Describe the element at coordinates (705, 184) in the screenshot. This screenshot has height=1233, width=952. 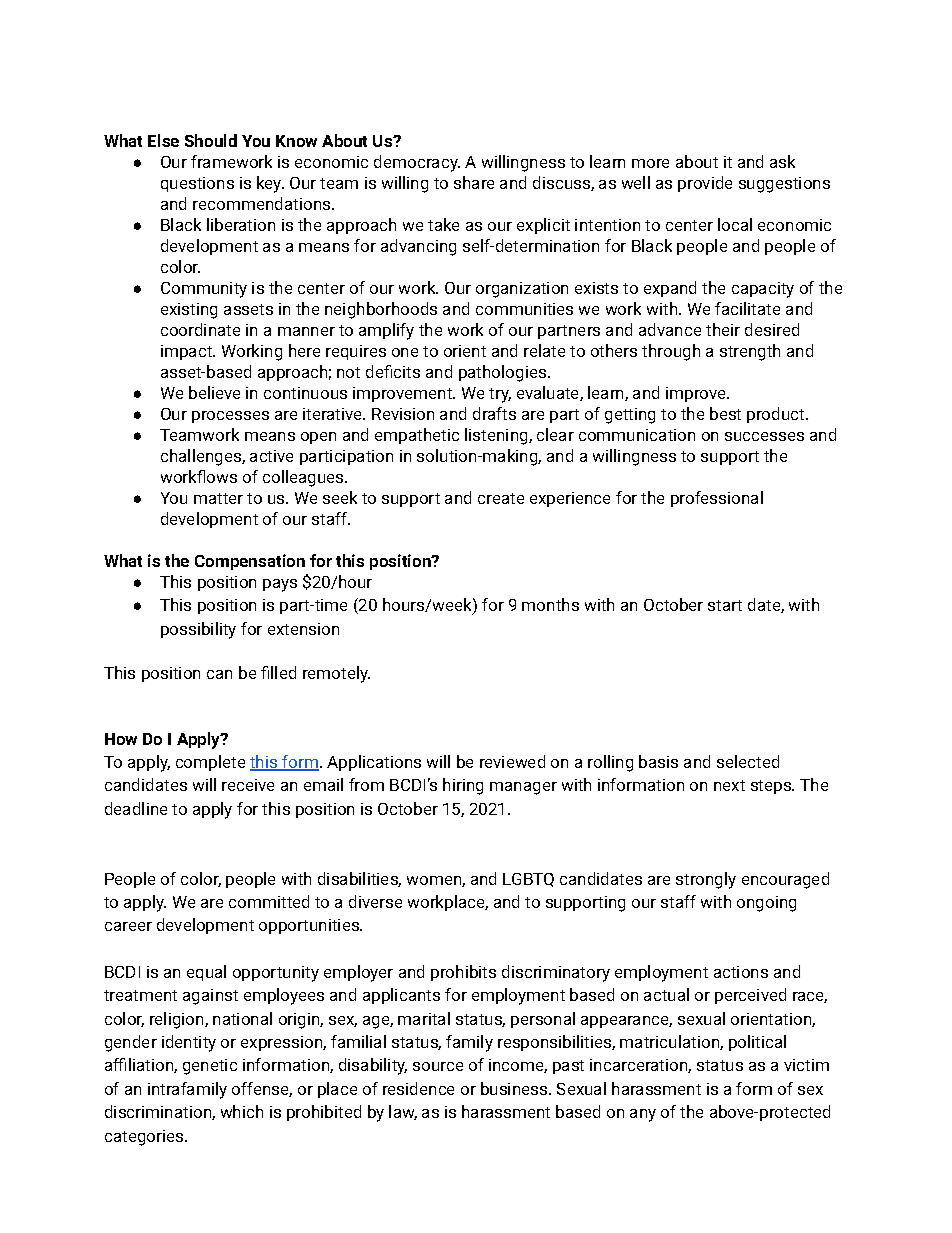
I see `provide` at that location.
